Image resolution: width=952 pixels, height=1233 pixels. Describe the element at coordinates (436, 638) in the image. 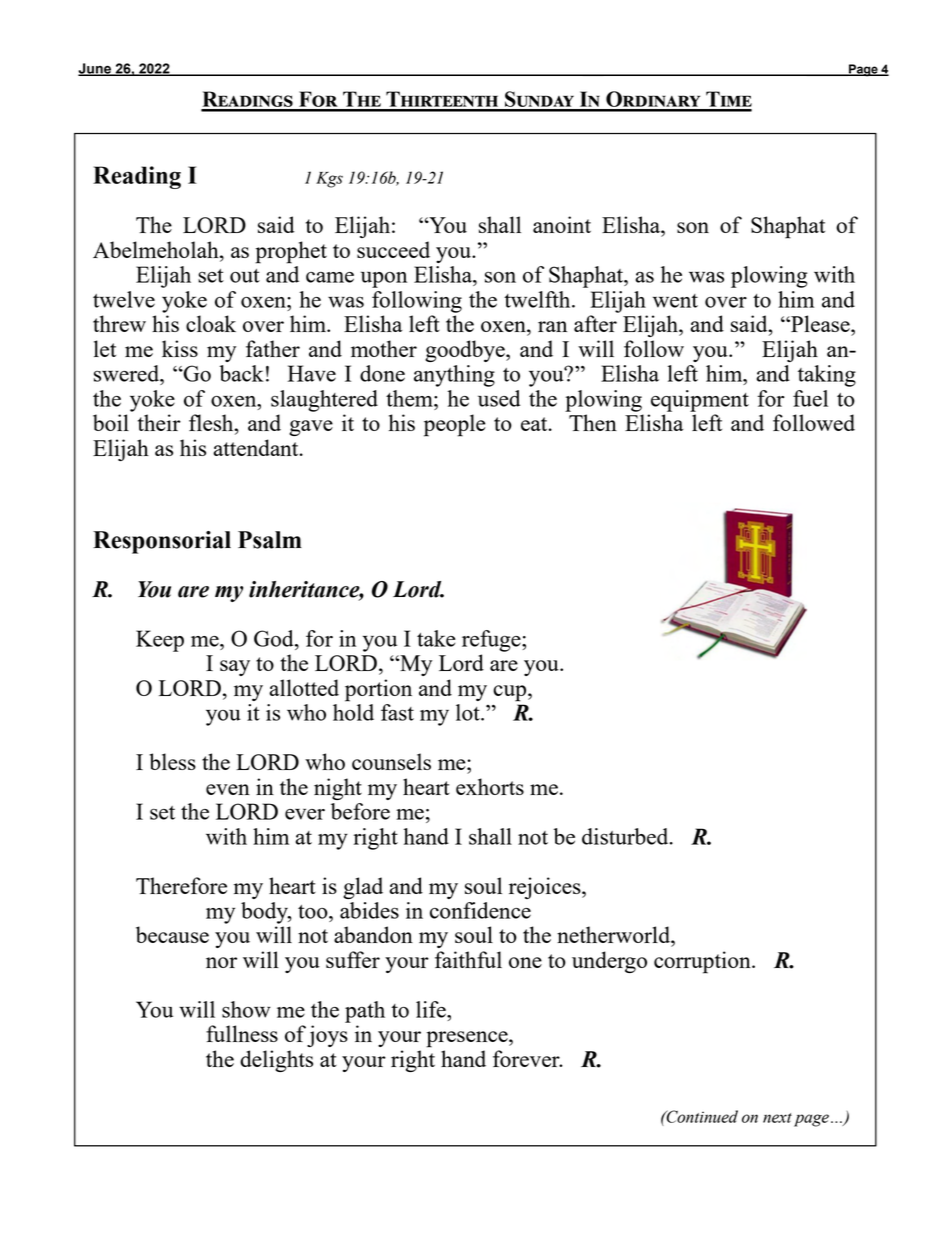

I see `take` at that location.
